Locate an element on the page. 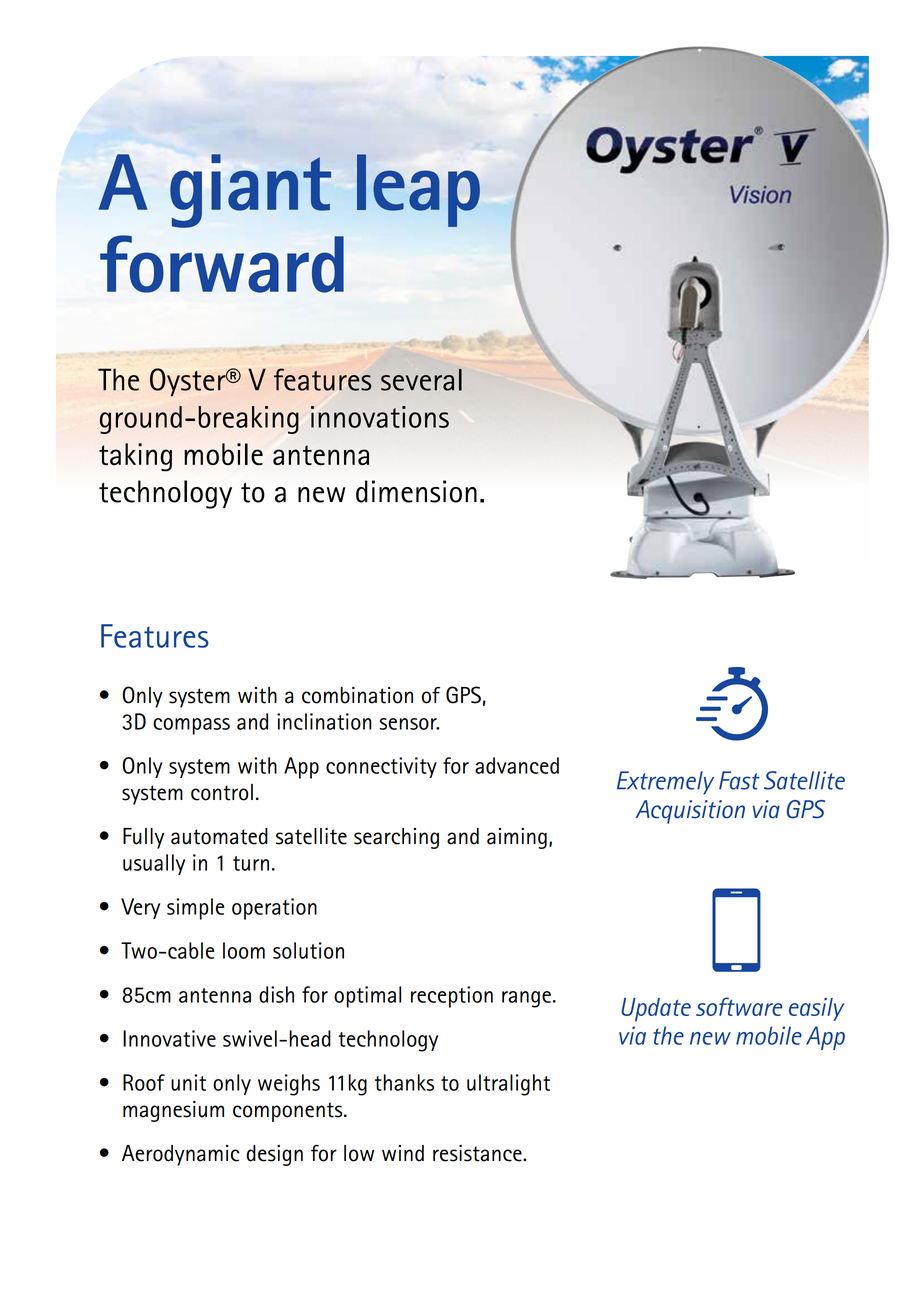 The width and height of the image is (924, 1308). Fast is located at coordinates (739, 780).
